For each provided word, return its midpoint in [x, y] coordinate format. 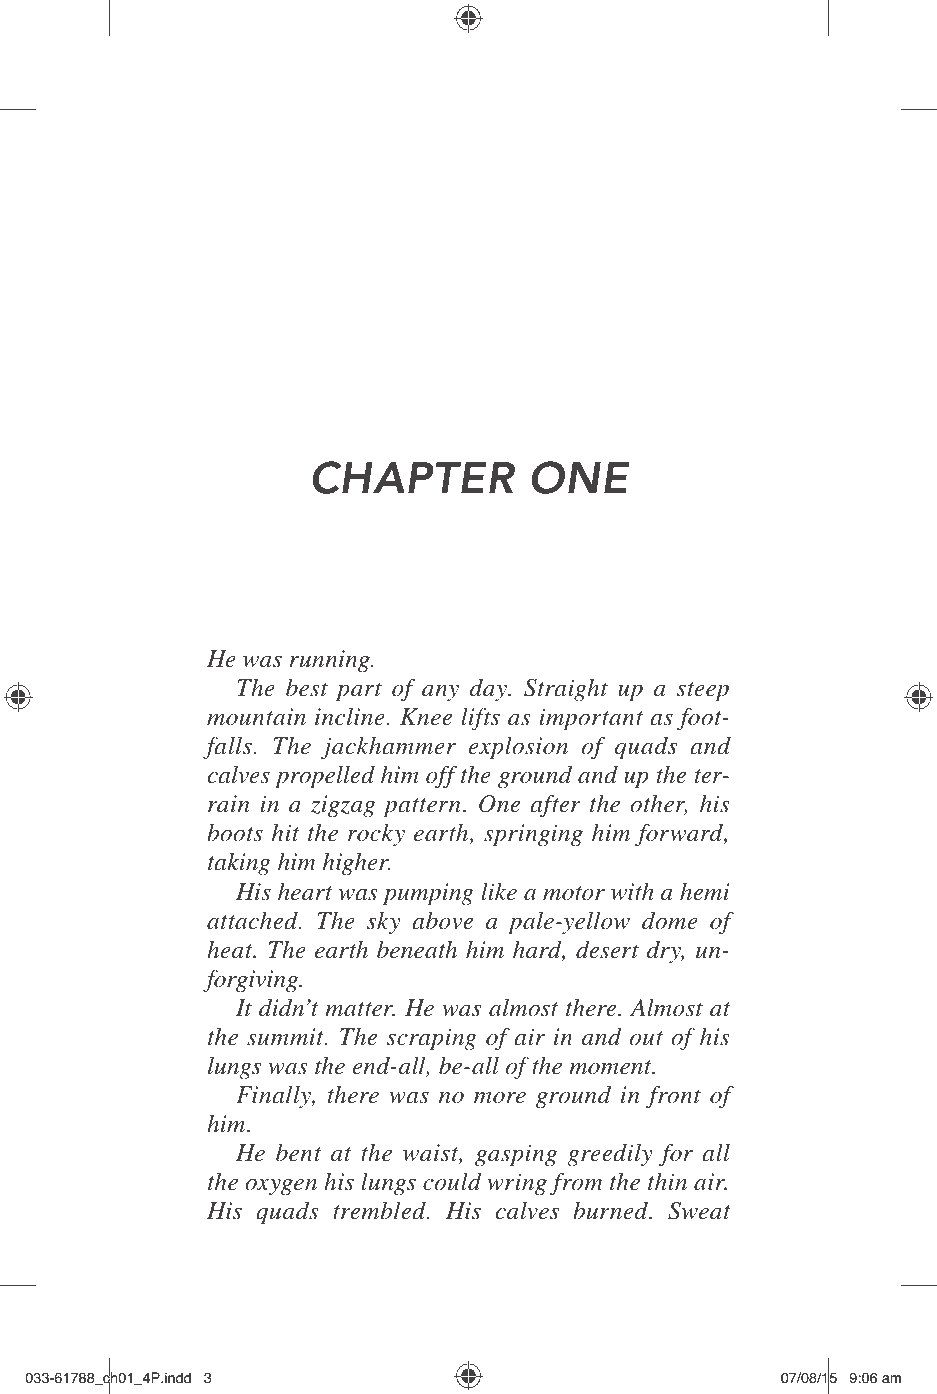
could [452, 1181]
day [489, 689]
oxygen [281, 1187]
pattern [422, 807]
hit [285, 832]
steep [703, 691]
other [659, 804]
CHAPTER [413, 477]
